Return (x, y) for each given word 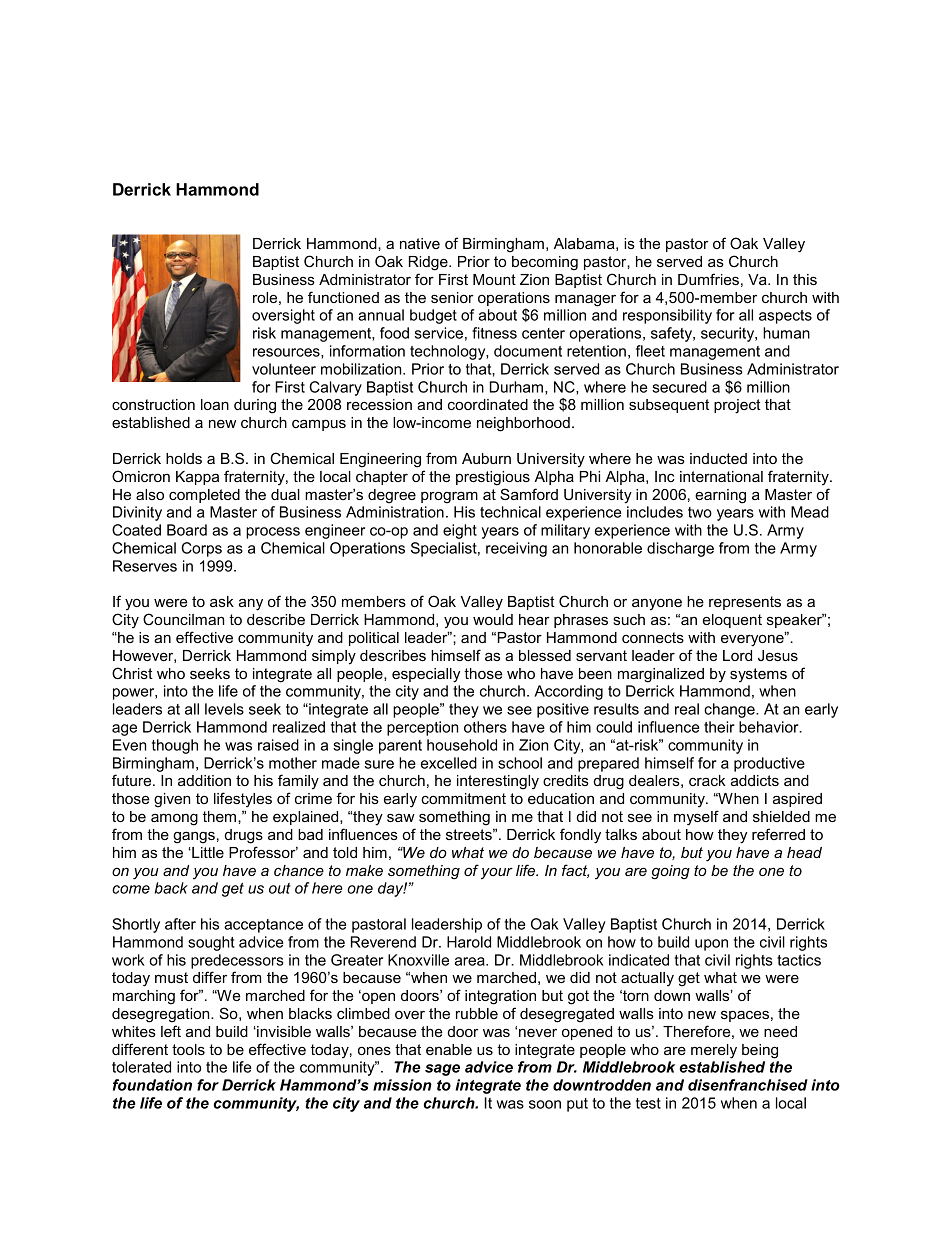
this (805, 279)
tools (188, 1049)
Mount (494, 279)
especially (426, 675)
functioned (343, 297)
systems (758, 675)
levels (224, 709)
